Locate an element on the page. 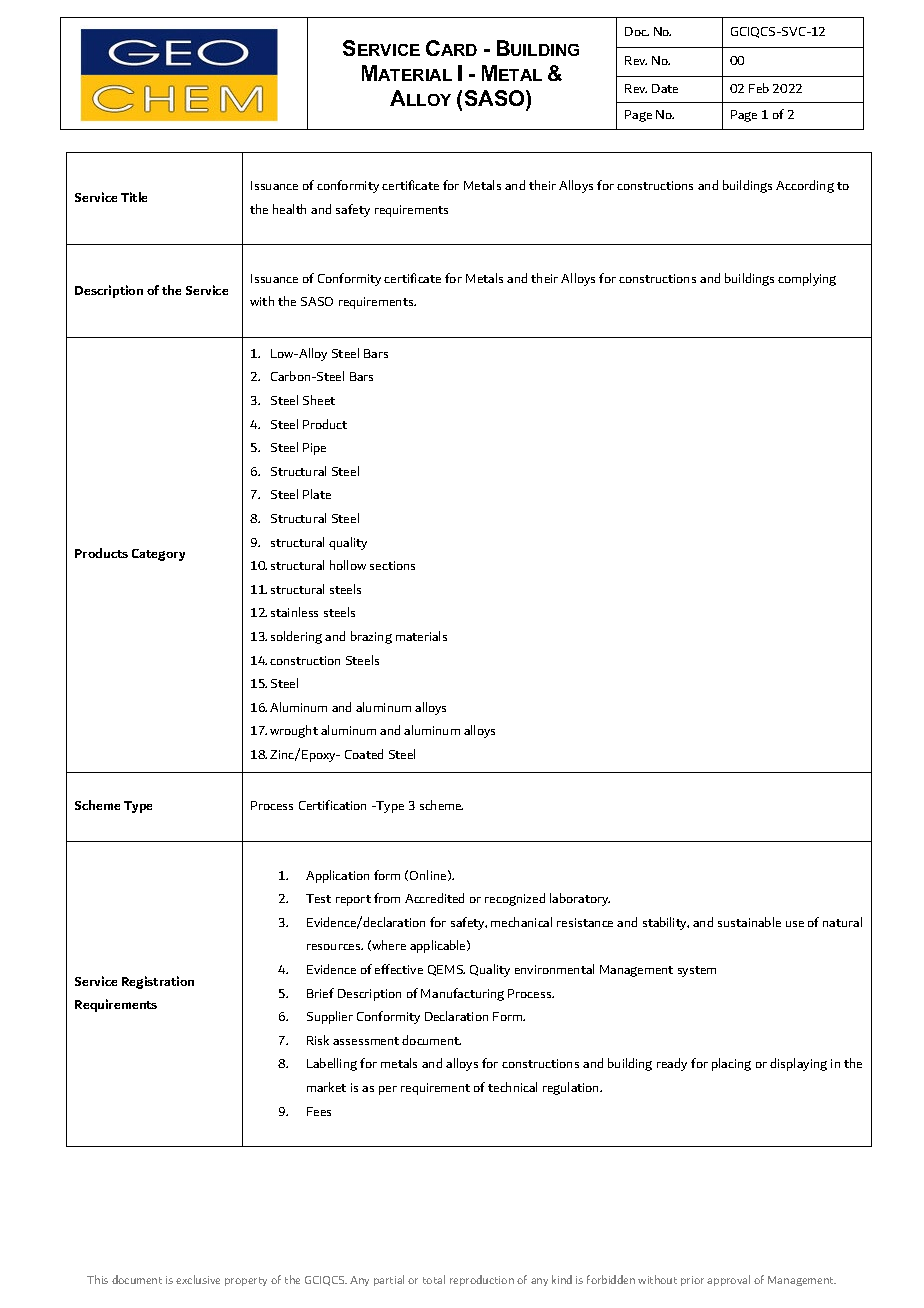 This page has height=1308, width=924. complying is located at coordinates (807, 279).
